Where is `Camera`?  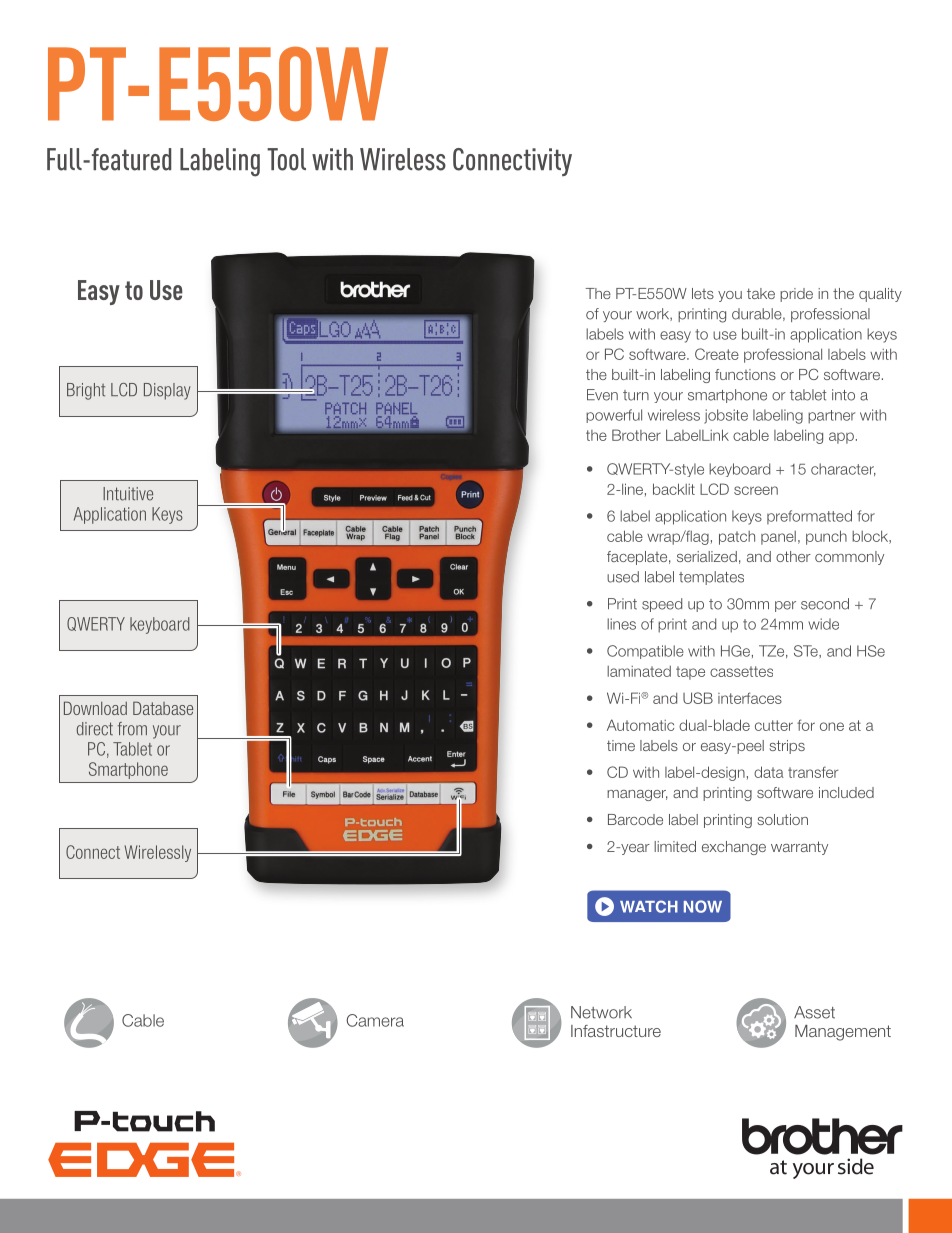
Camera is located at coordinates (375, 1020).
